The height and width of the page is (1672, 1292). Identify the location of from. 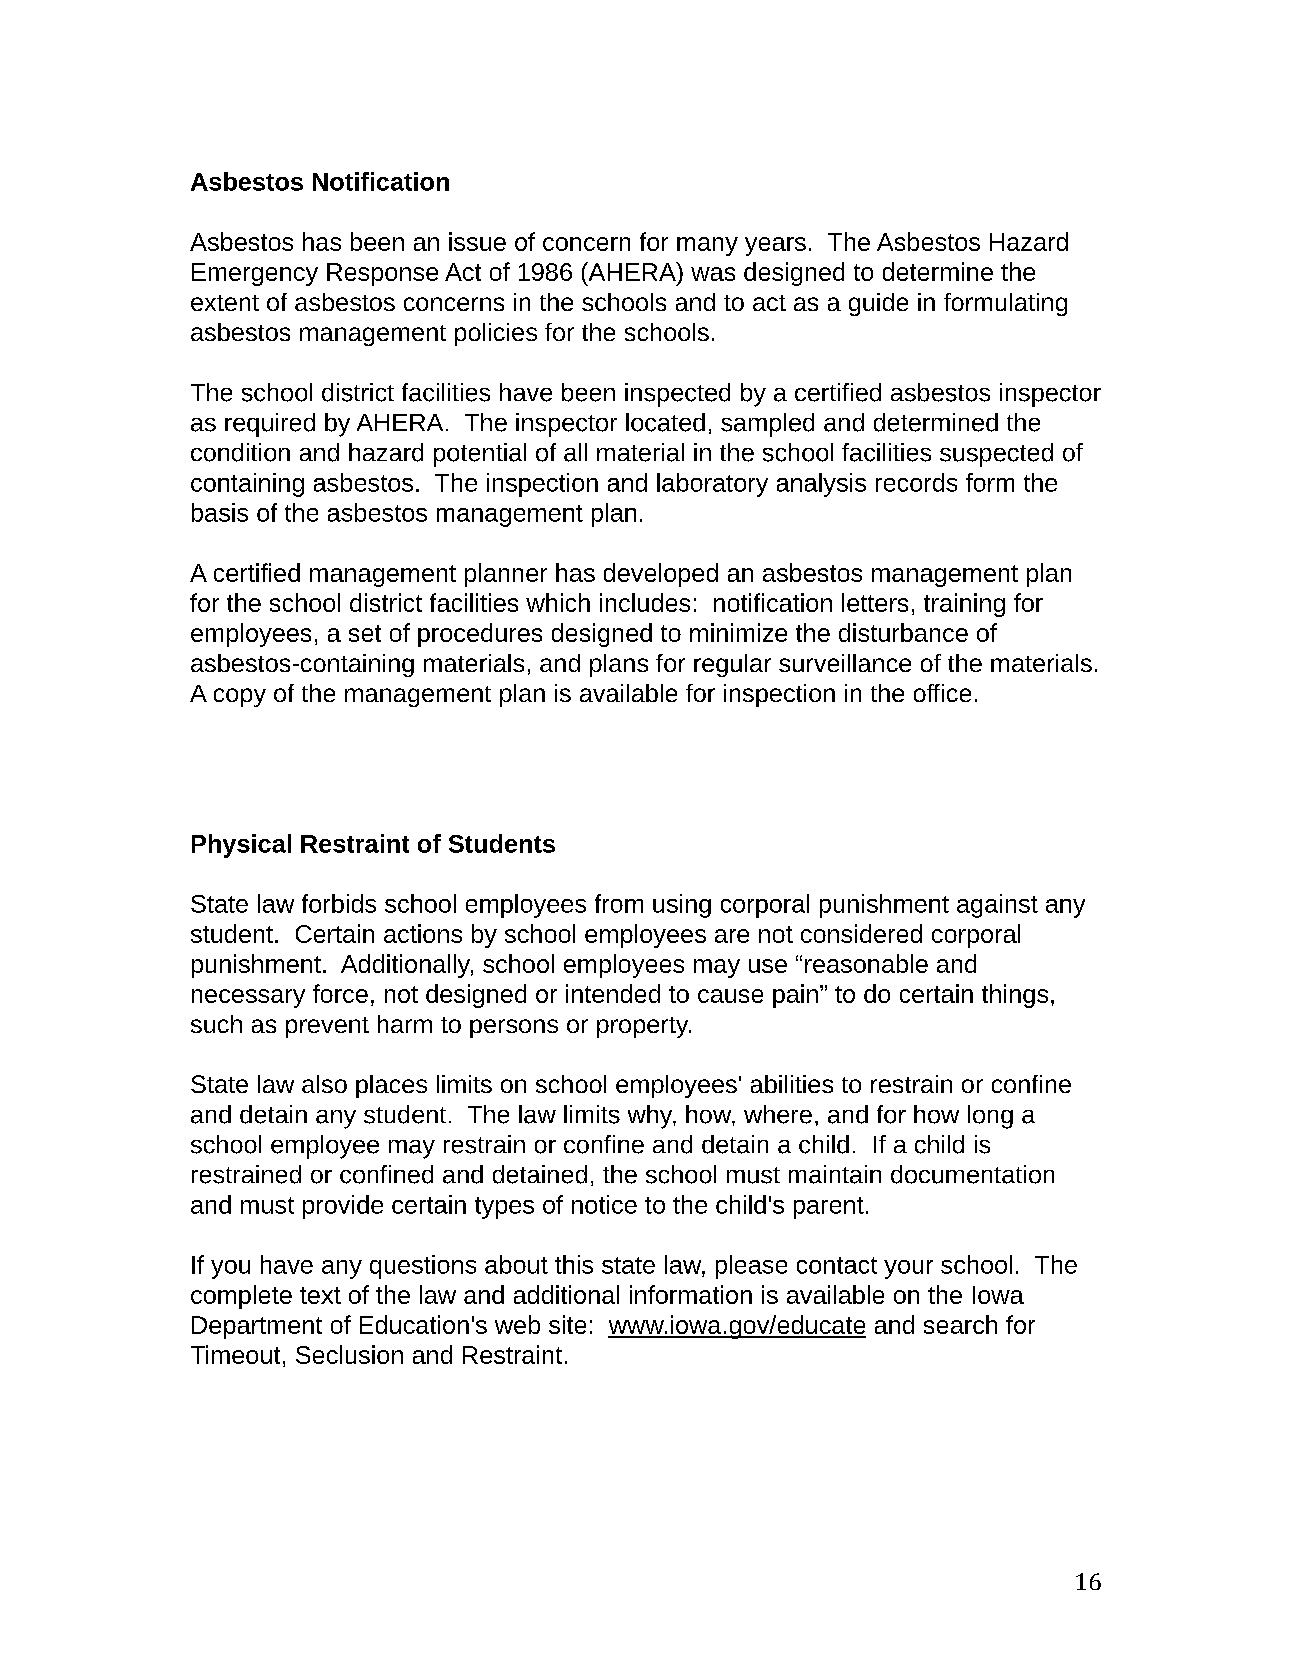
(619, 903).
